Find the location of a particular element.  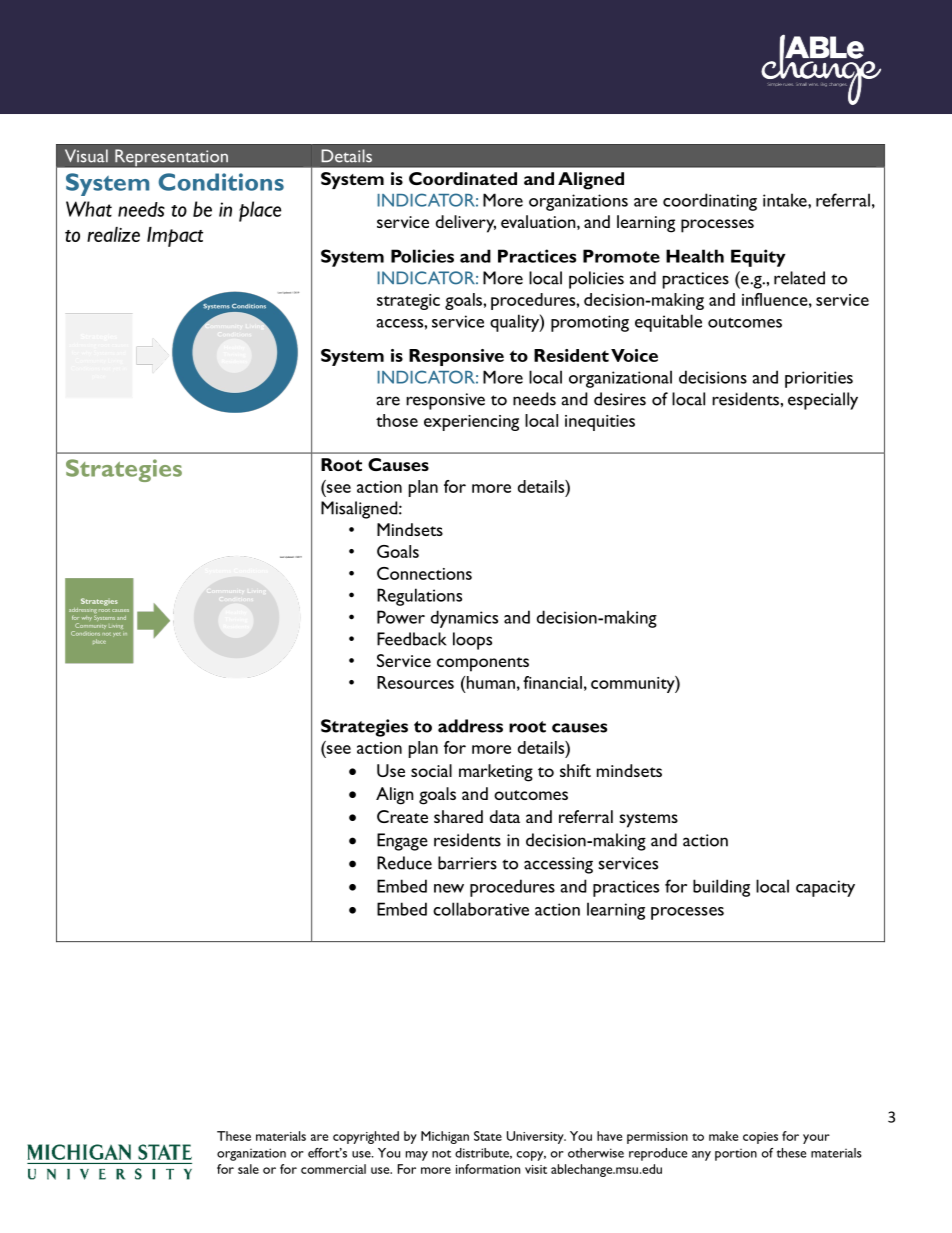

Conditions is located at coordinates (221, 182).
